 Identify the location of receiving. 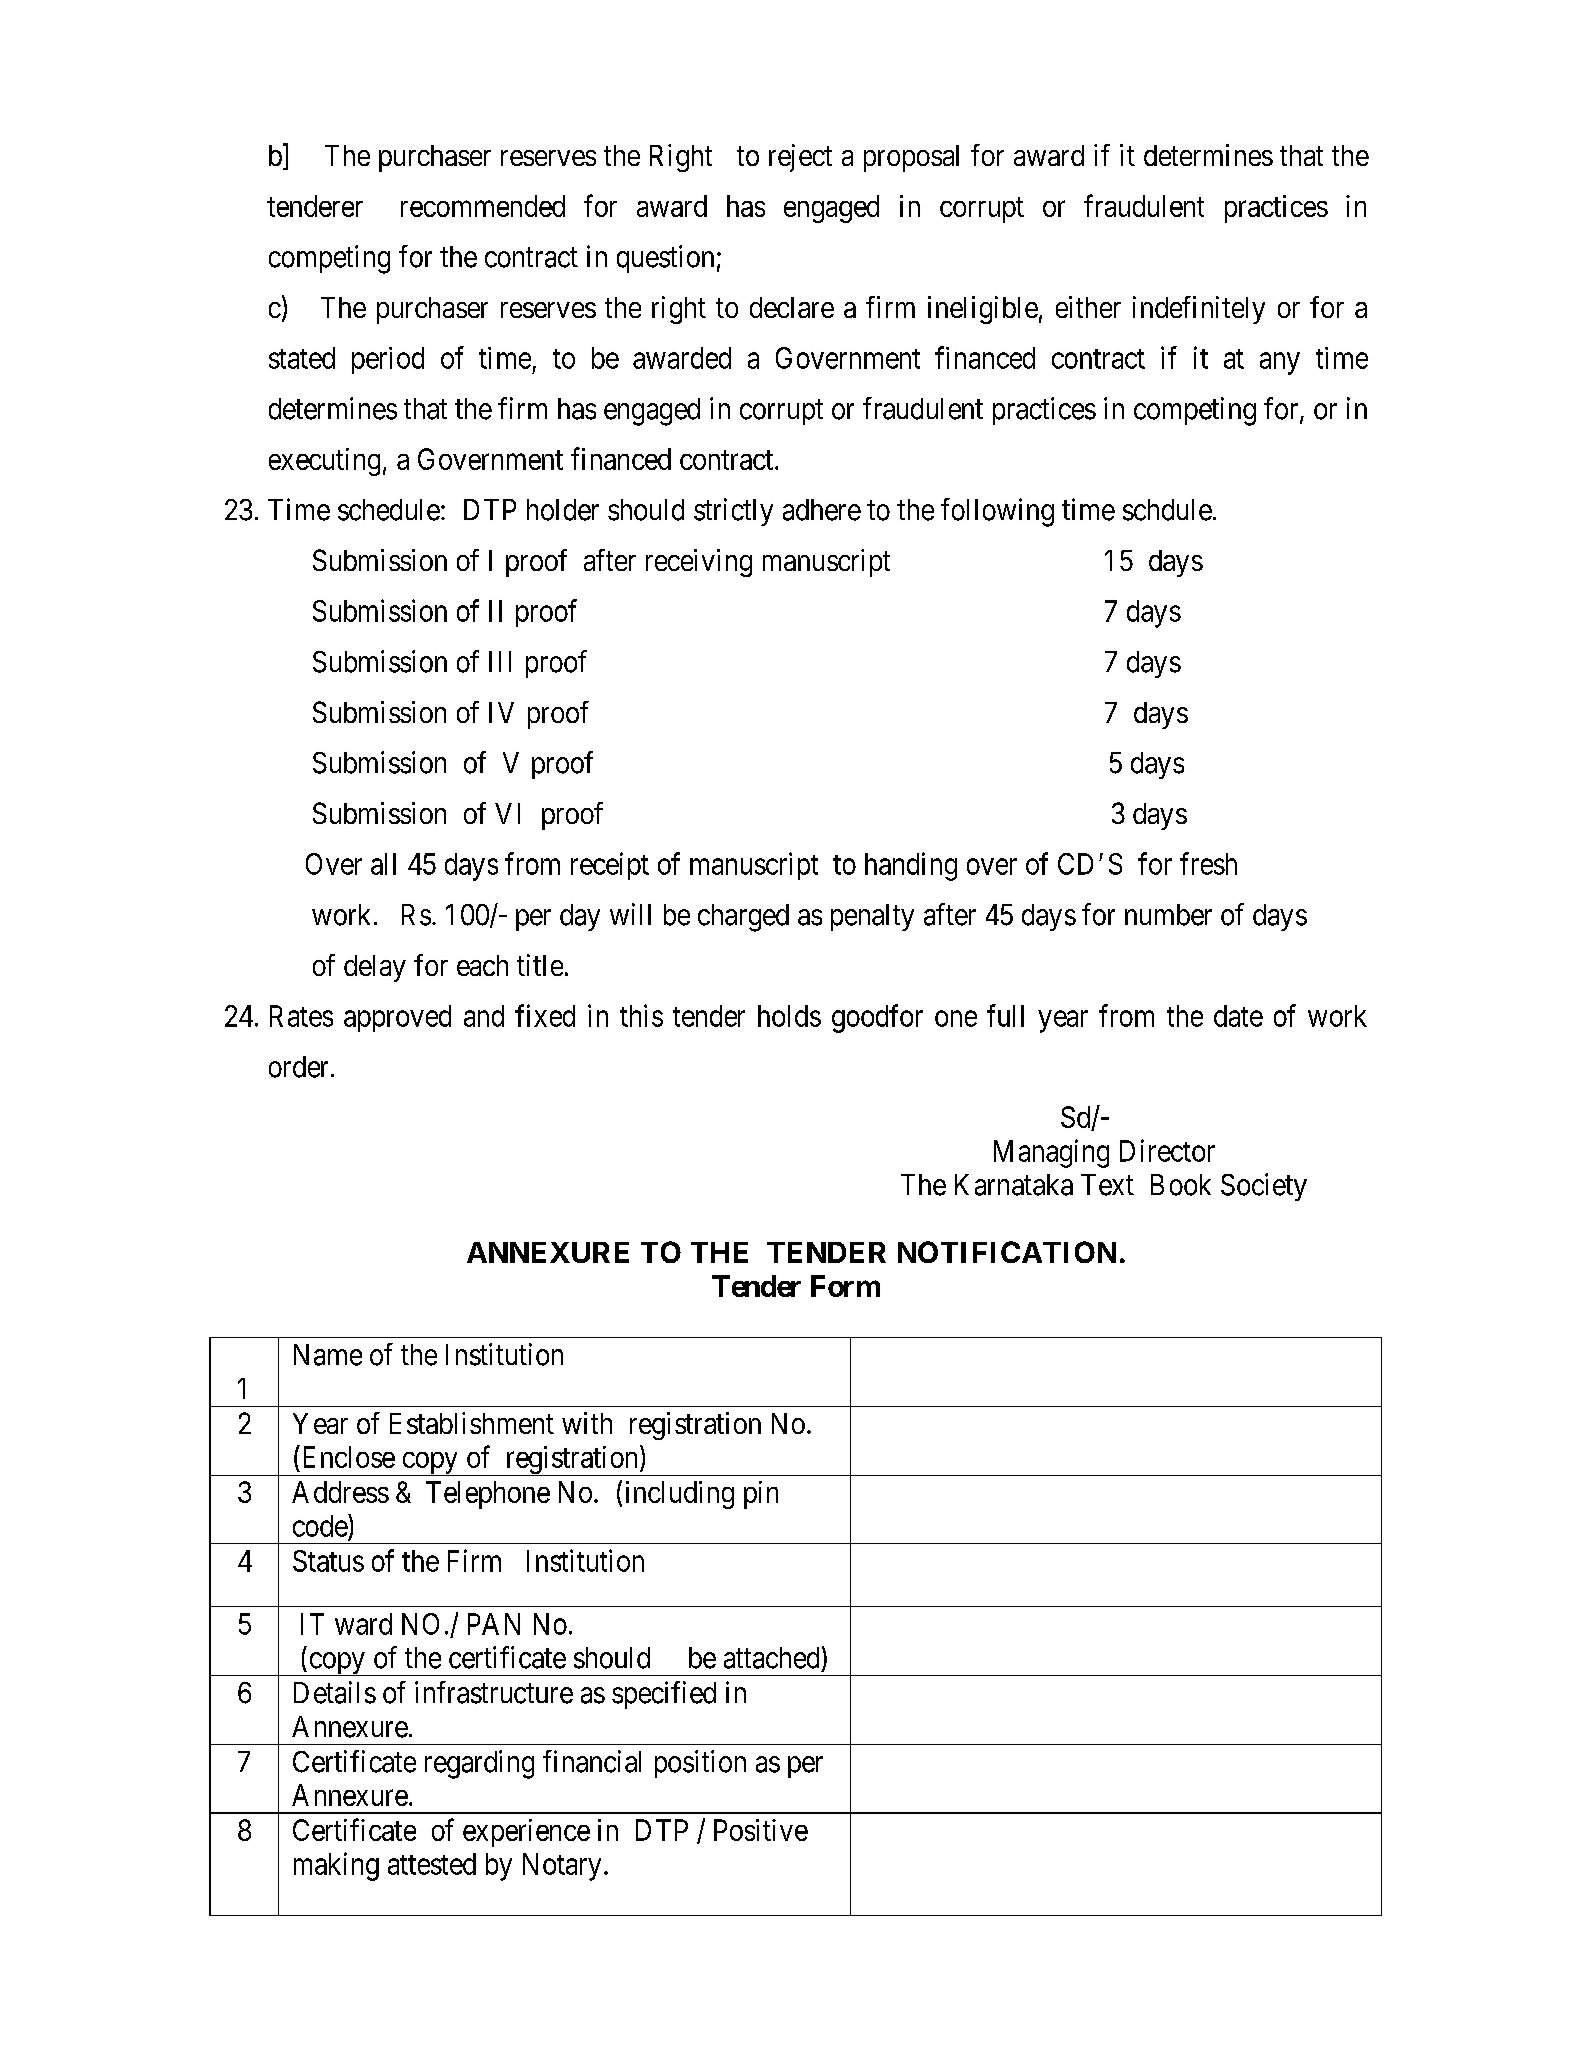
(699, 563).
